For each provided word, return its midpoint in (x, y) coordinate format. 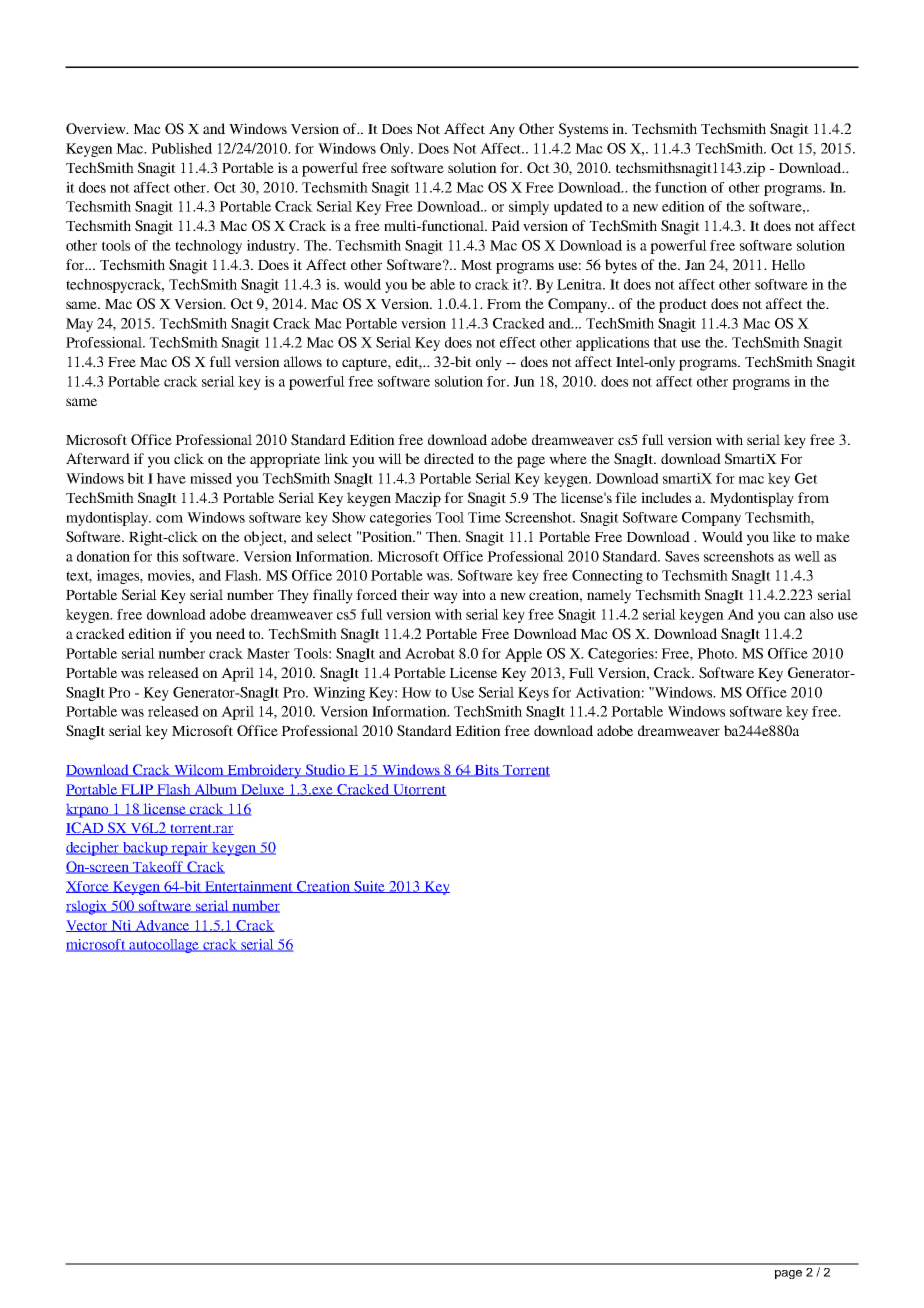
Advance (163, 926)
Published (181, 148)
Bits (487, 770)
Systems (583, 130)
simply (529, 208)
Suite (370, 887)
